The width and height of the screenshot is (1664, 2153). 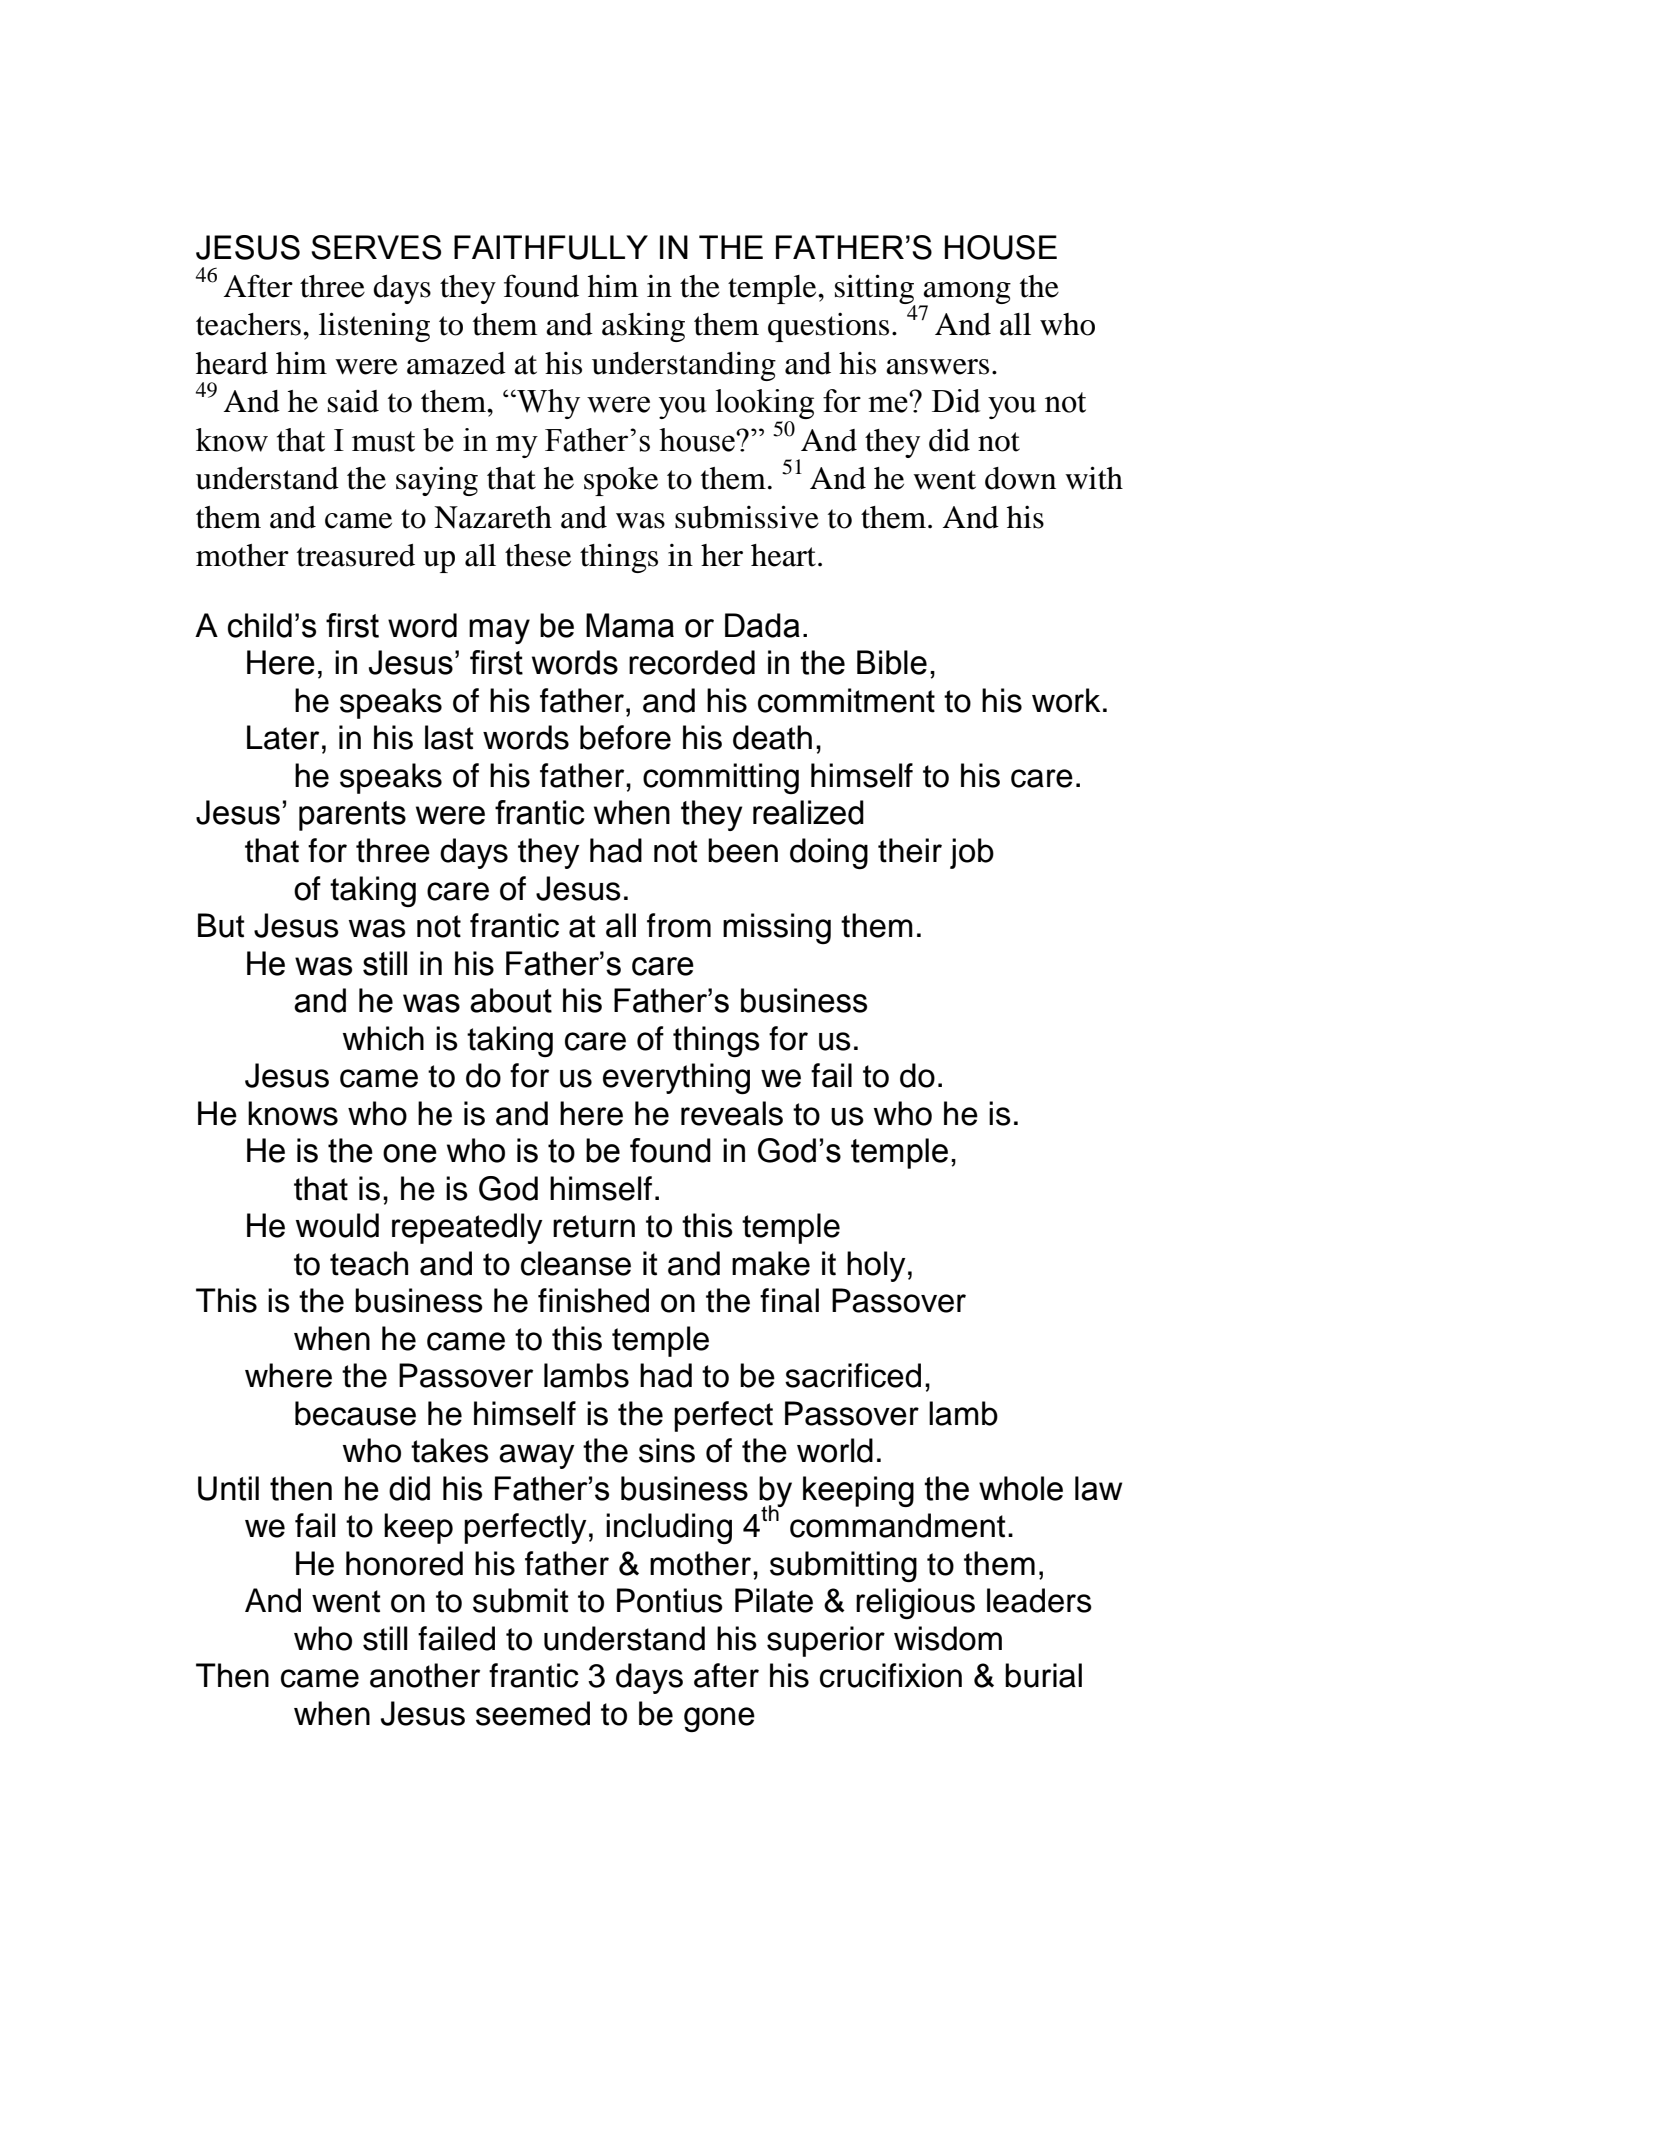 What do you see at coordinates (966, 294) in the screenshot?
I see `among` at bounding box center [966, 294].
